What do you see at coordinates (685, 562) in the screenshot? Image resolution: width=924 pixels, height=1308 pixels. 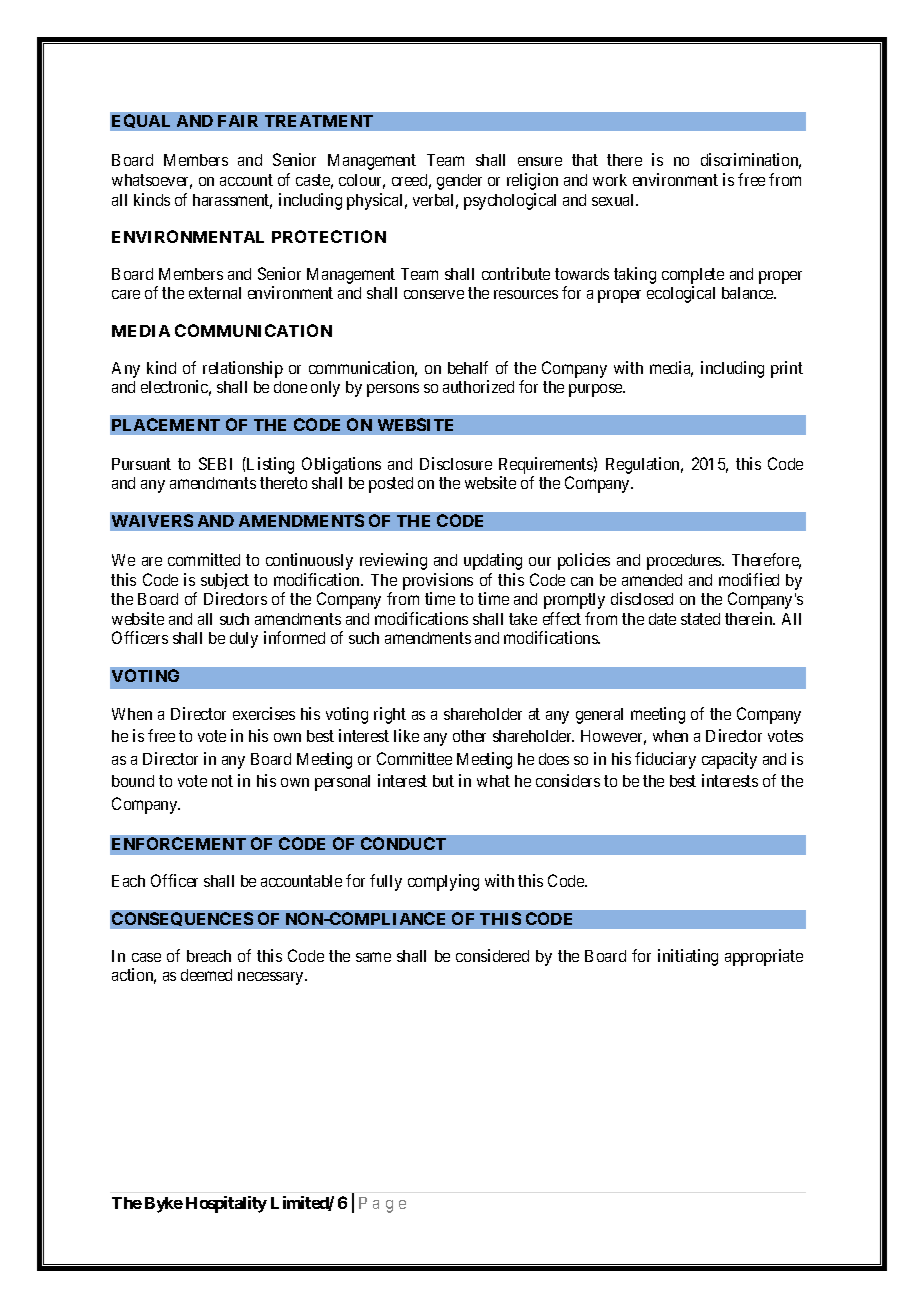 I see `procedures` at bounding box center [685, 562].
